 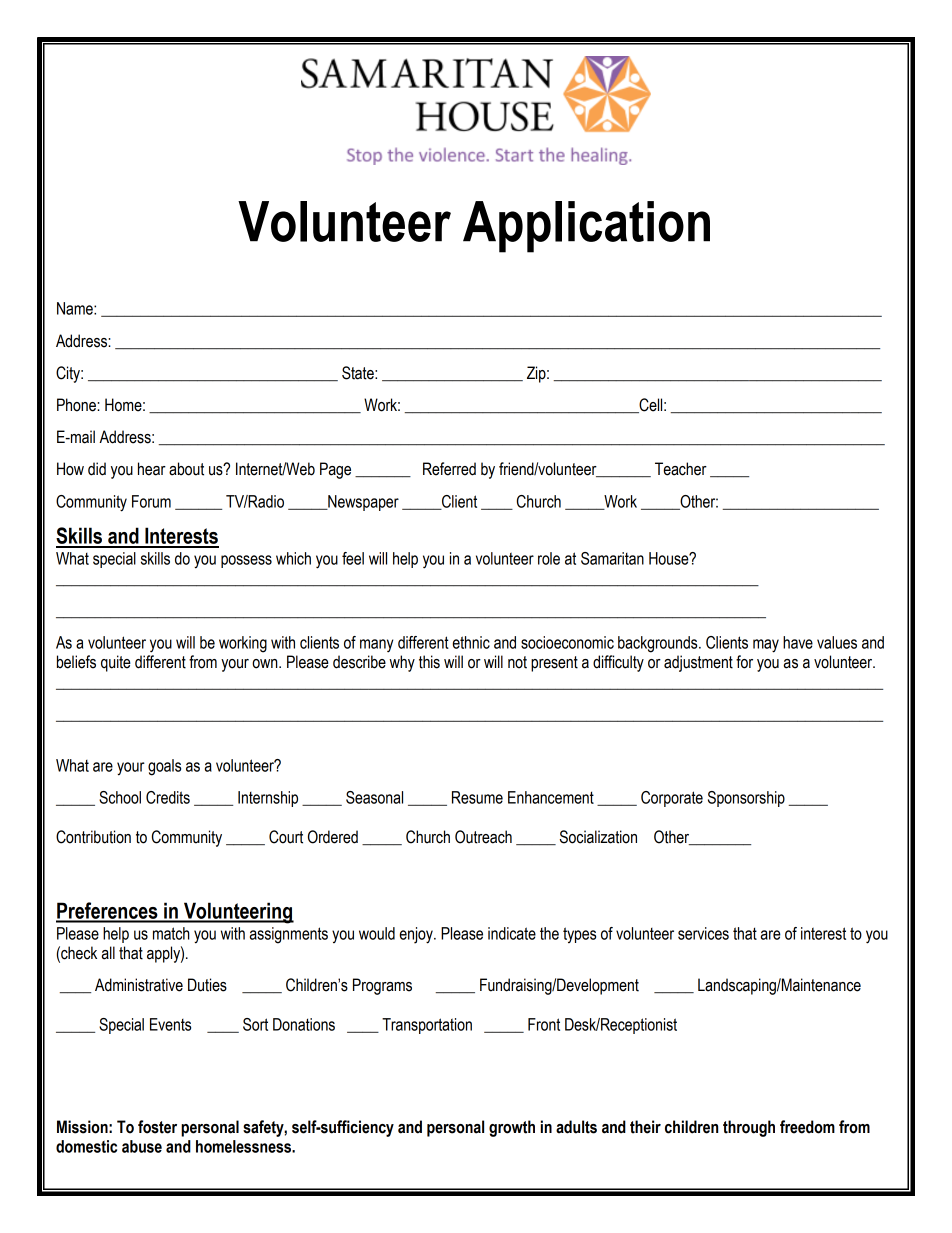 What do you see at coordinates (549, 558) in the screenshot?
I see `role` at bounding box center [549, 558].
